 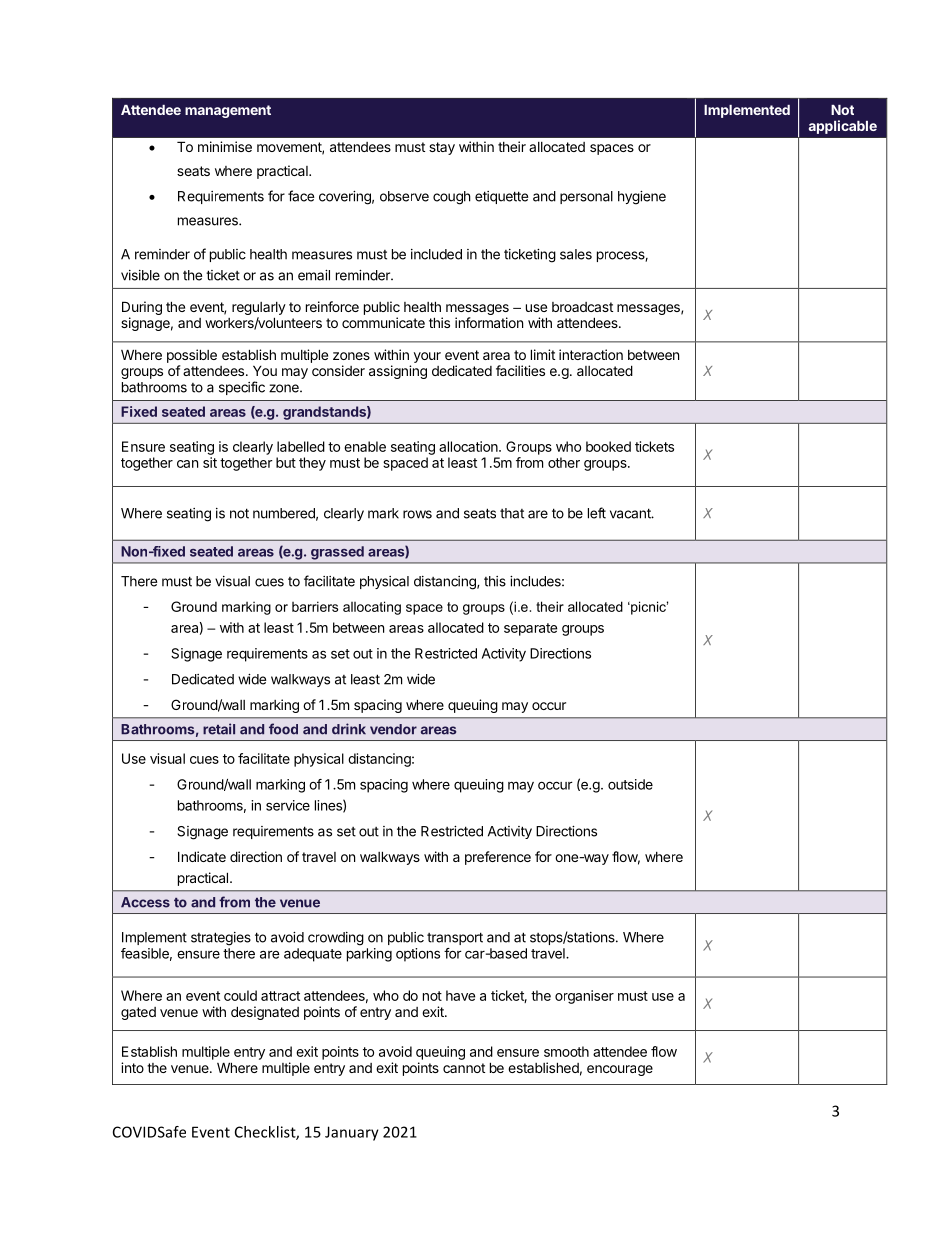 What do you see at coordinates (843, 127) in the page?
I see `applicable` at bounding box center [843, 127].
